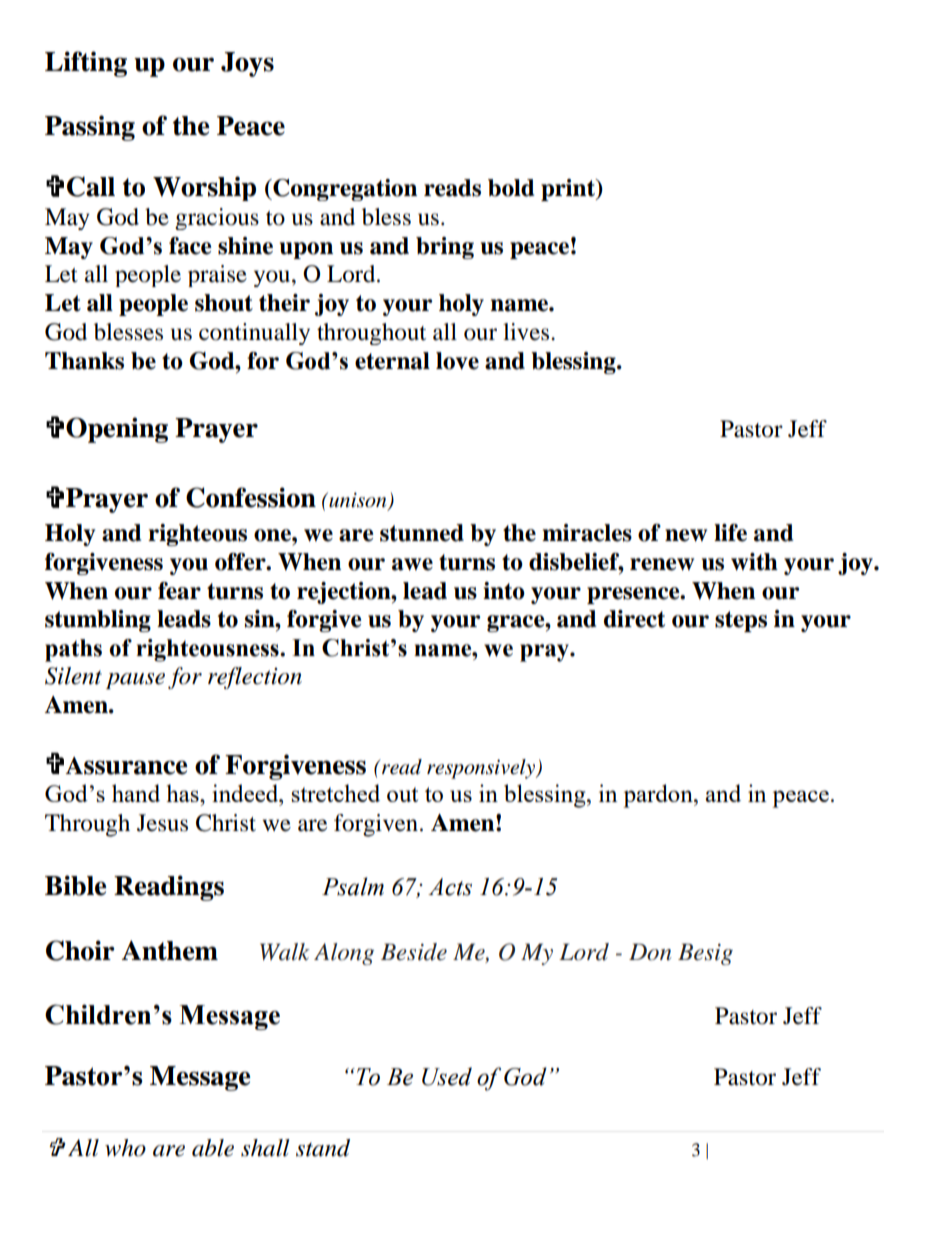 This image has width=952, height=1233. What do you see at coordinates (125, 1148) in the image?
I see `who` at bounding box center [125, 1148].
